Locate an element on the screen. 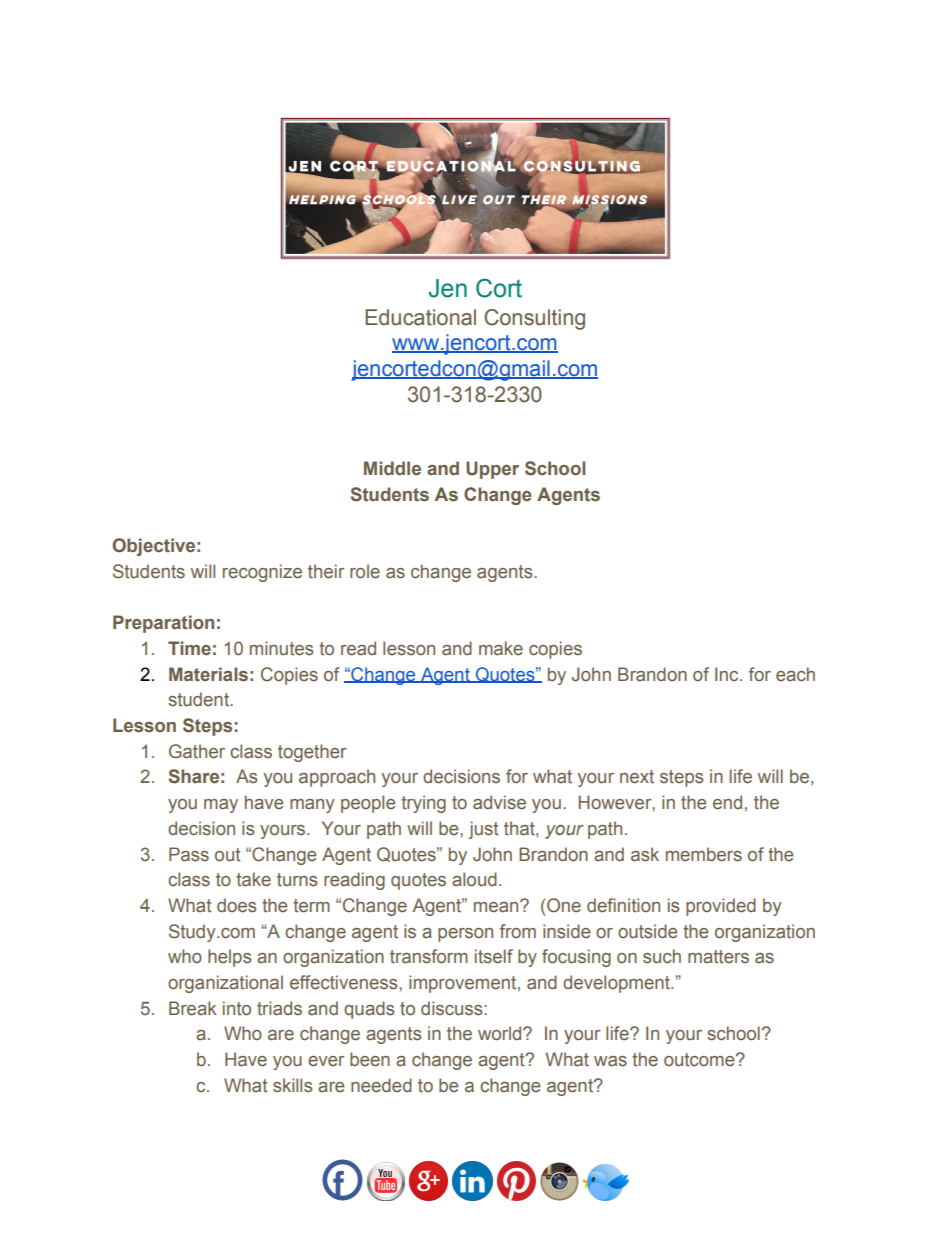  each is located at coordinates (795, 674).
